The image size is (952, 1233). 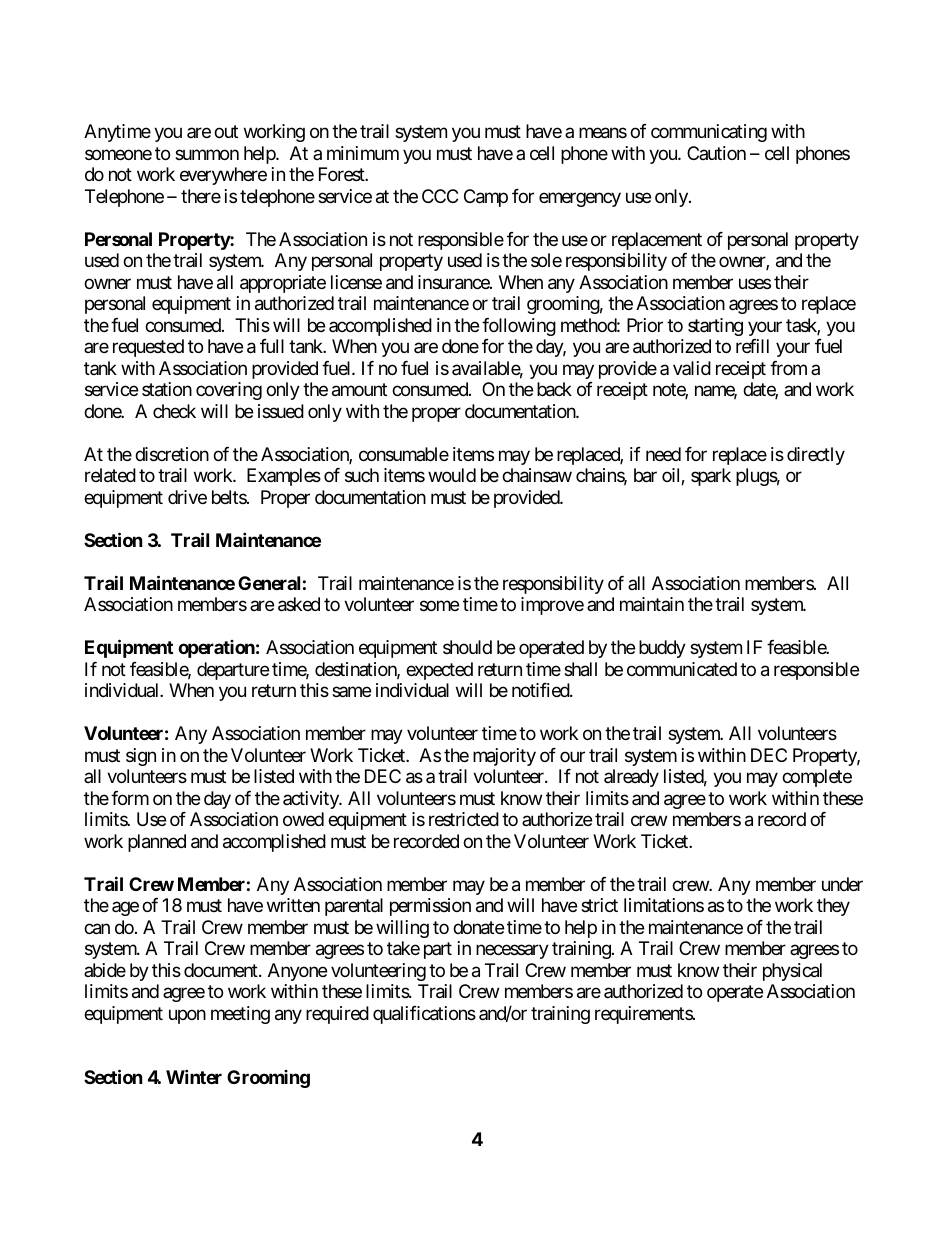 I want to click on should, so click(x=467, y=647).
